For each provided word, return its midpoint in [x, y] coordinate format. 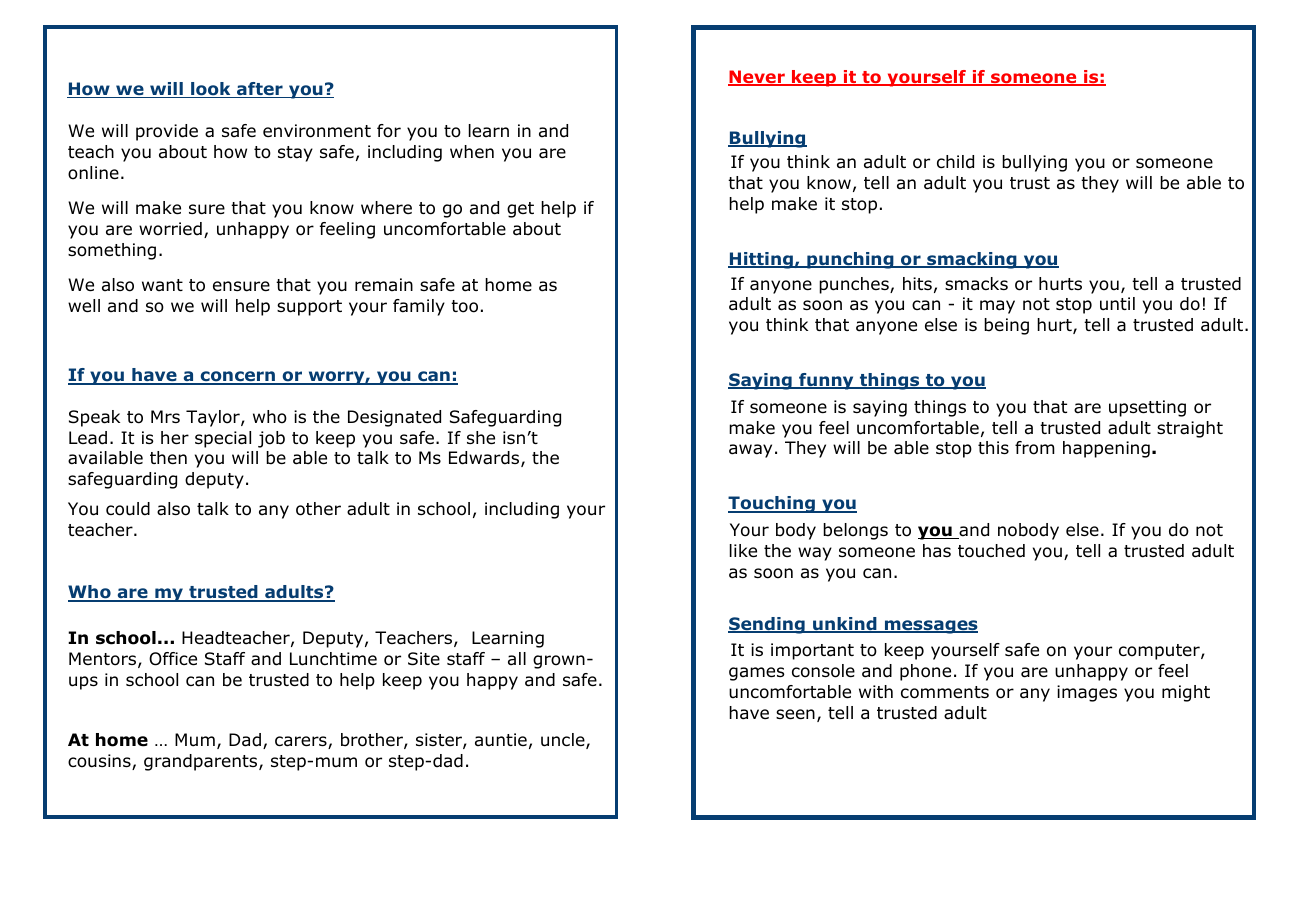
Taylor [214, 418]
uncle [564, 741]
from [1035, 448]
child [955, 162]
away [750, 451]
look [211, 90]
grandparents [202, 762]
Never [757, 78]
